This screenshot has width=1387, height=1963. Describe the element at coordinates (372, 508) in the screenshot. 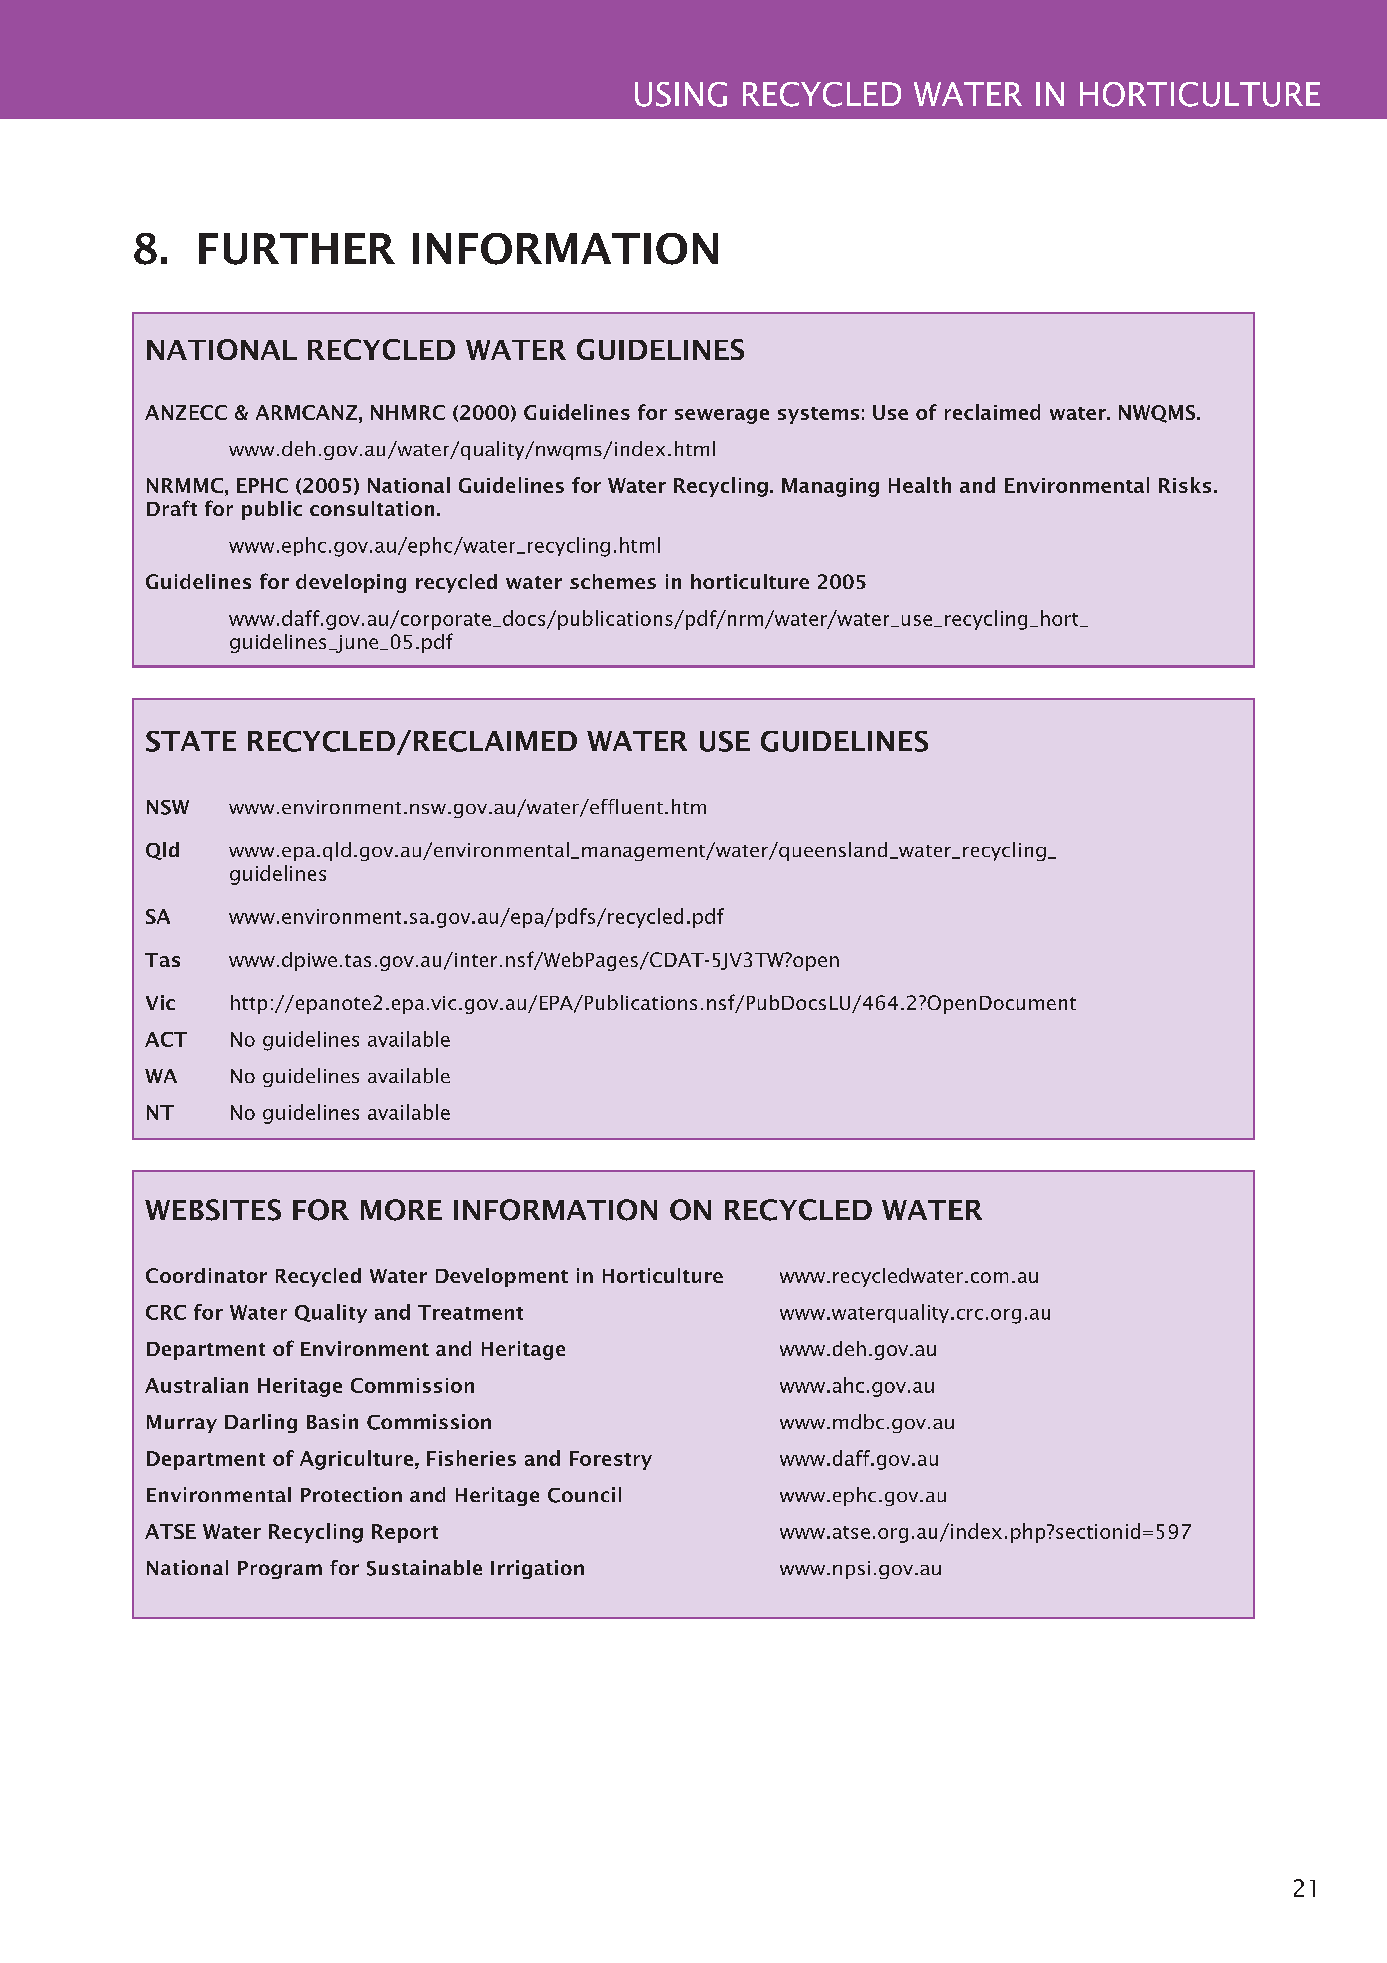

I see `consultation` at that location.
